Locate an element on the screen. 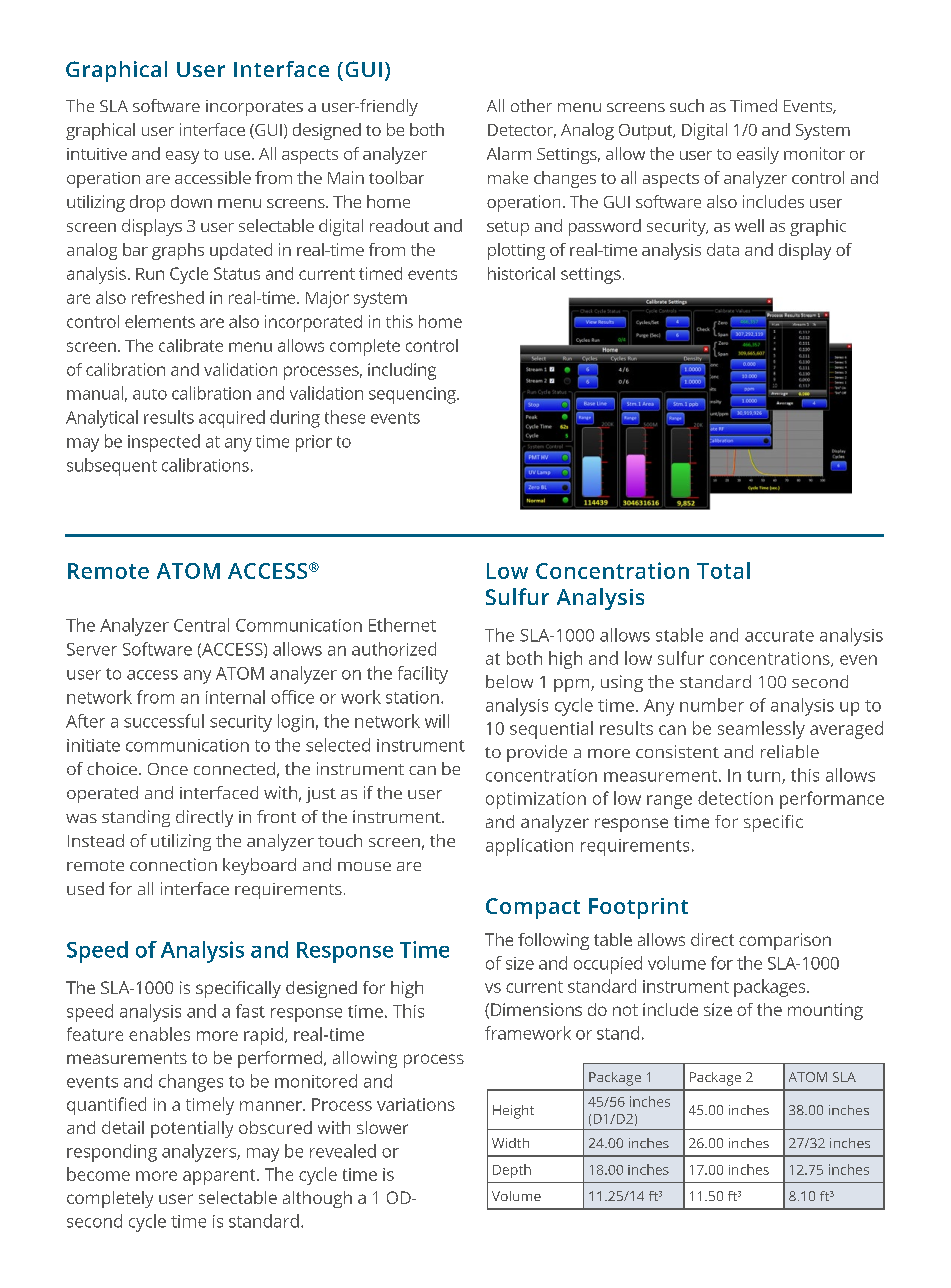 The width and height of the screenshot is (951, 1288). Central is located at coordinates (201, 625).
